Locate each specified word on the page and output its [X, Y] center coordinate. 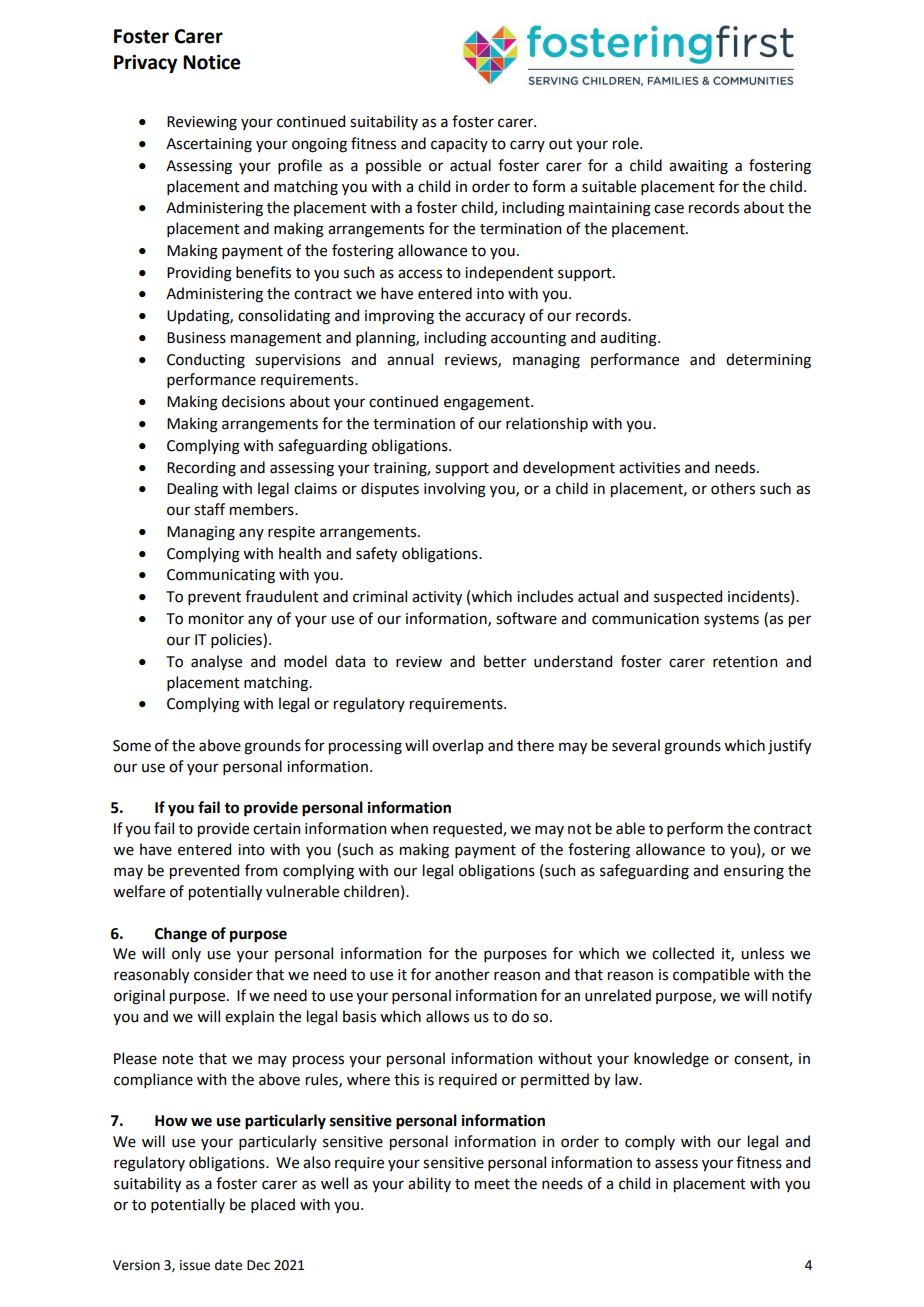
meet [492, 1184]
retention [745, 662]
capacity [459, 145]
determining [768, 361]
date [228, 1265]
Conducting [206, 361]
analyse [216, 662]
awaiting [698, 167]
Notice [211, 62]
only [186, 954]
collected [683, 953]
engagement [488, 404]
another [462, 974]
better [505, 661]
